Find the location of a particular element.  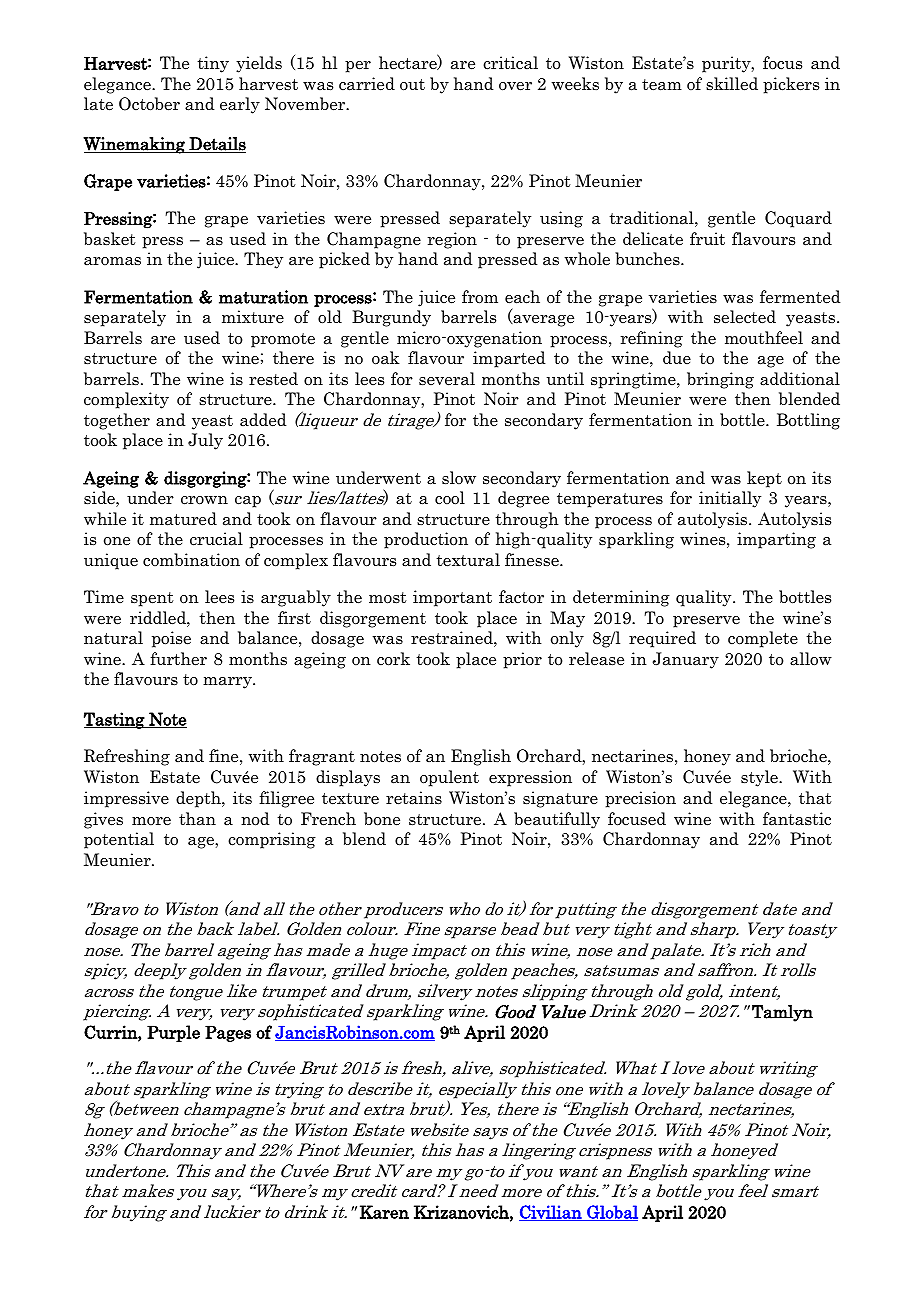

important is located at coordinates (452, 598).
